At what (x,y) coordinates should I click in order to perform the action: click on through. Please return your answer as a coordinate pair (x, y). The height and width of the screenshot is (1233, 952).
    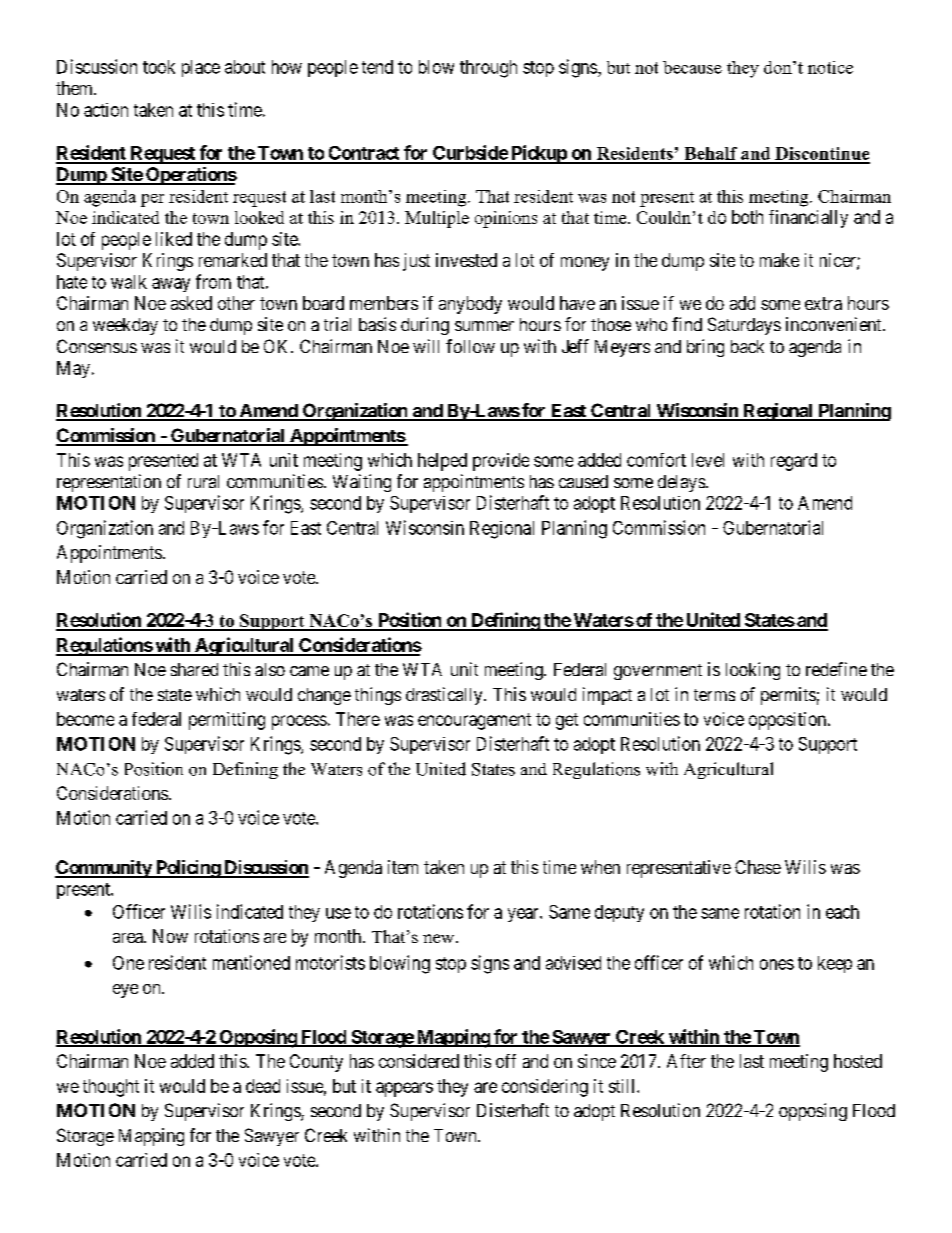
    Looking at the image, I should click on (488, 69).
